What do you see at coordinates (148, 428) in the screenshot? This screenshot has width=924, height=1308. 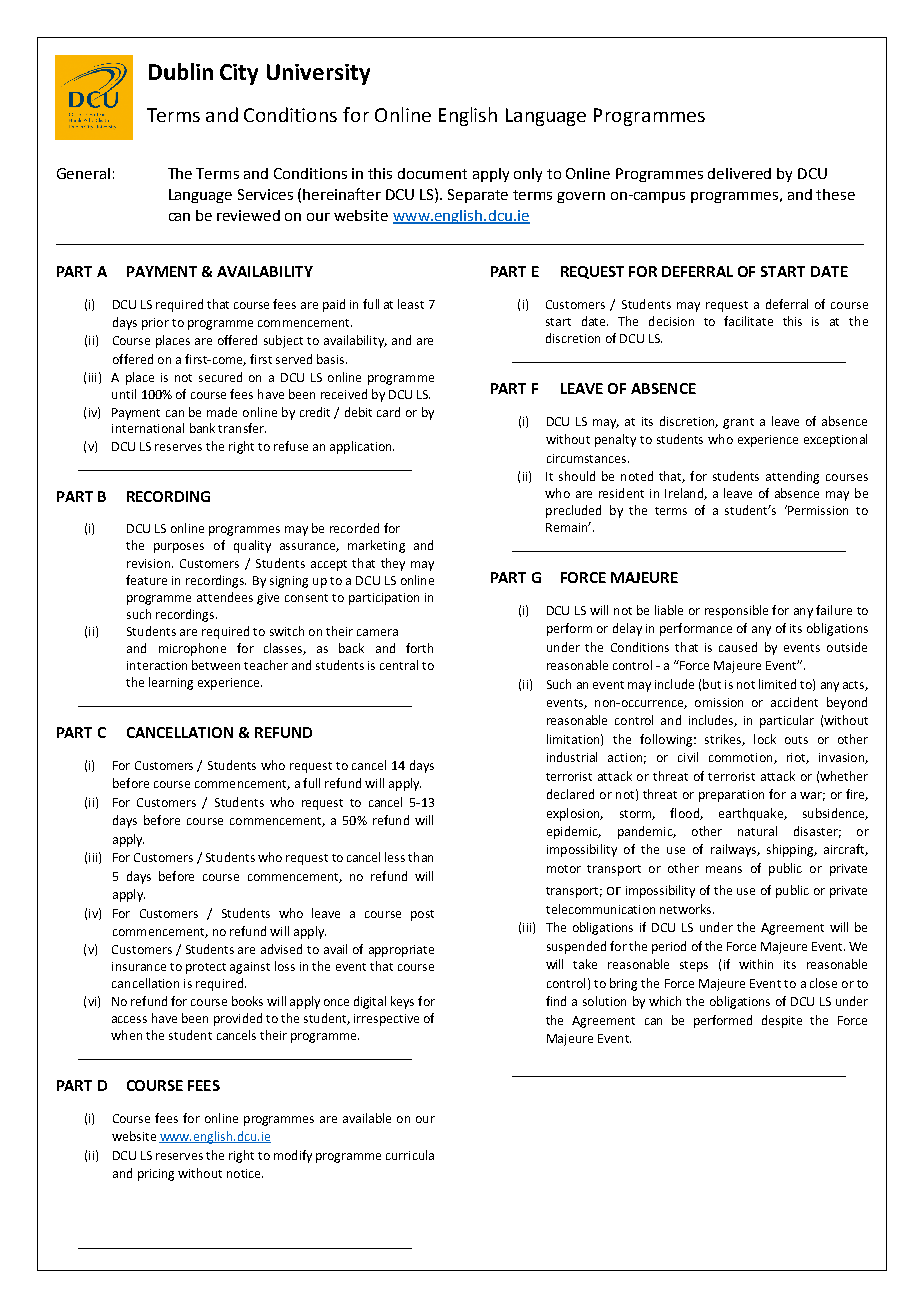 I see `international` at bounding box center [148, 428].
